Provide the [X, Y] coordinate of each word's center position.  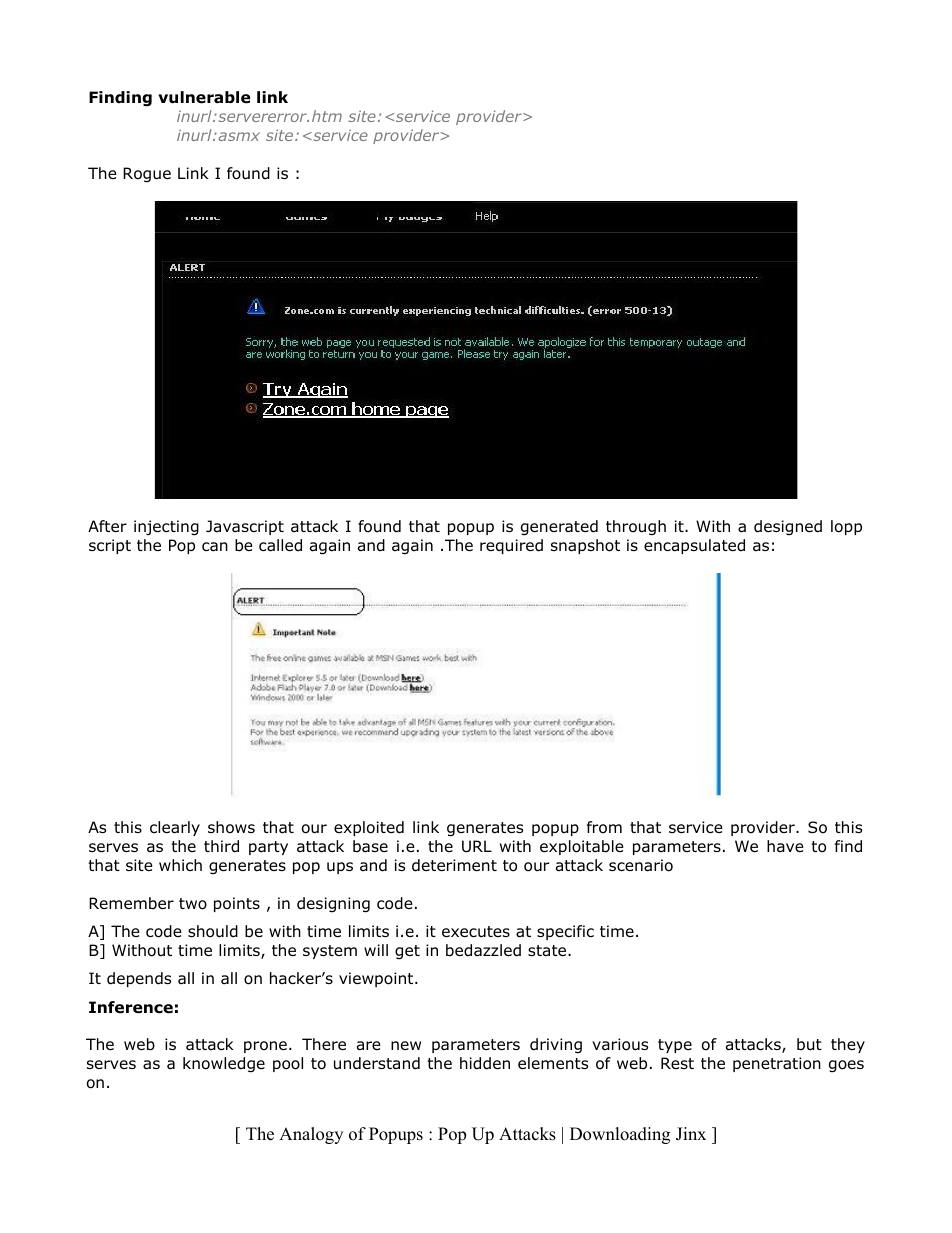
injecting [166, 528]
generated [559, 528]
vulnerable [204, 97]
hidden [485, 1063]
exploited [369, 828]
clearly [175, 828]
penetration [777, 1064]
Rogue [147, 175]
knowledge [224, 1065]
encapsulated [694, 546]
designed [788, 527]
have [785, 846]
